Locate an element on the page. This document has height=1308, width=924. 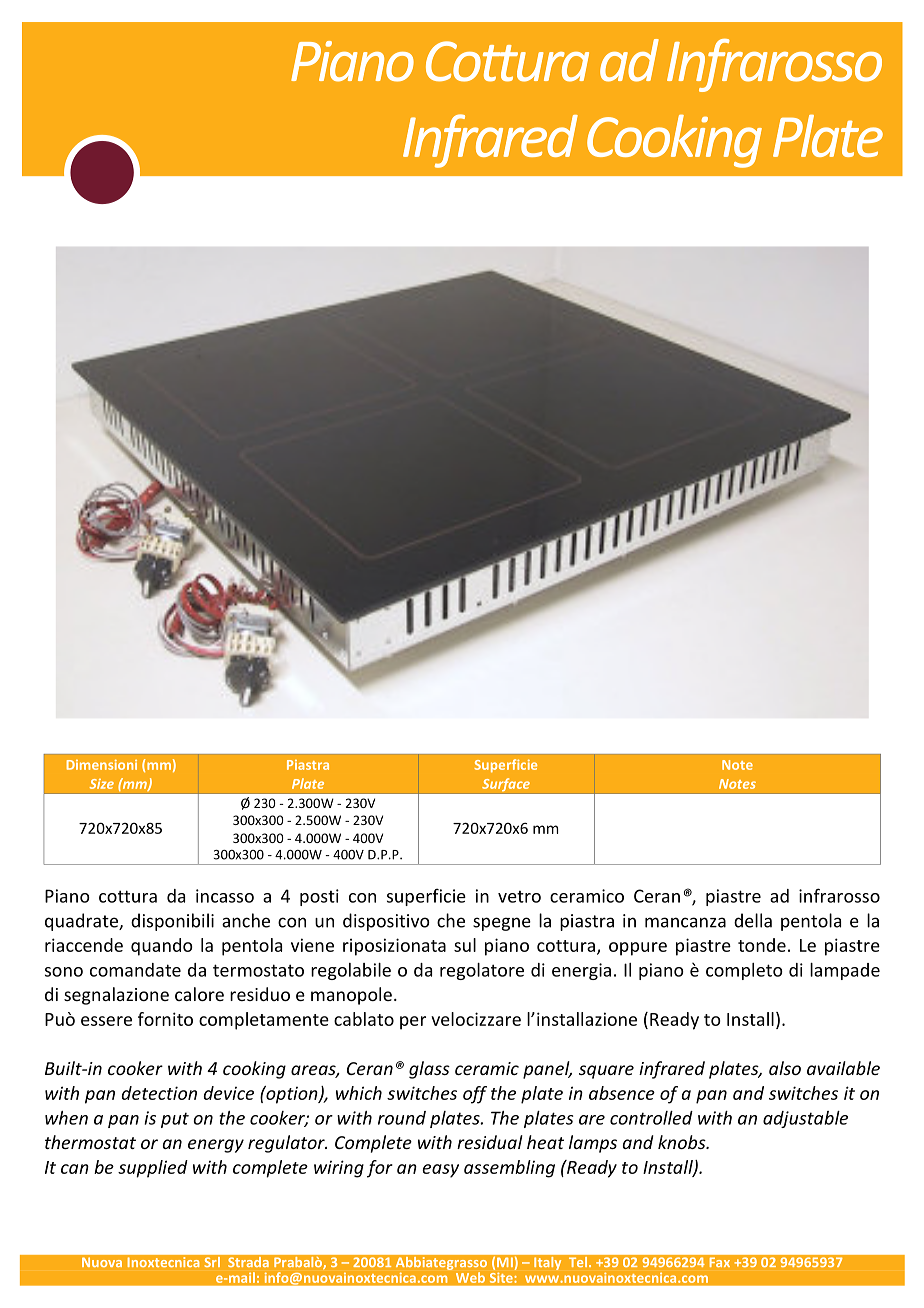
supplied is located at coordinates (153, 1169).
